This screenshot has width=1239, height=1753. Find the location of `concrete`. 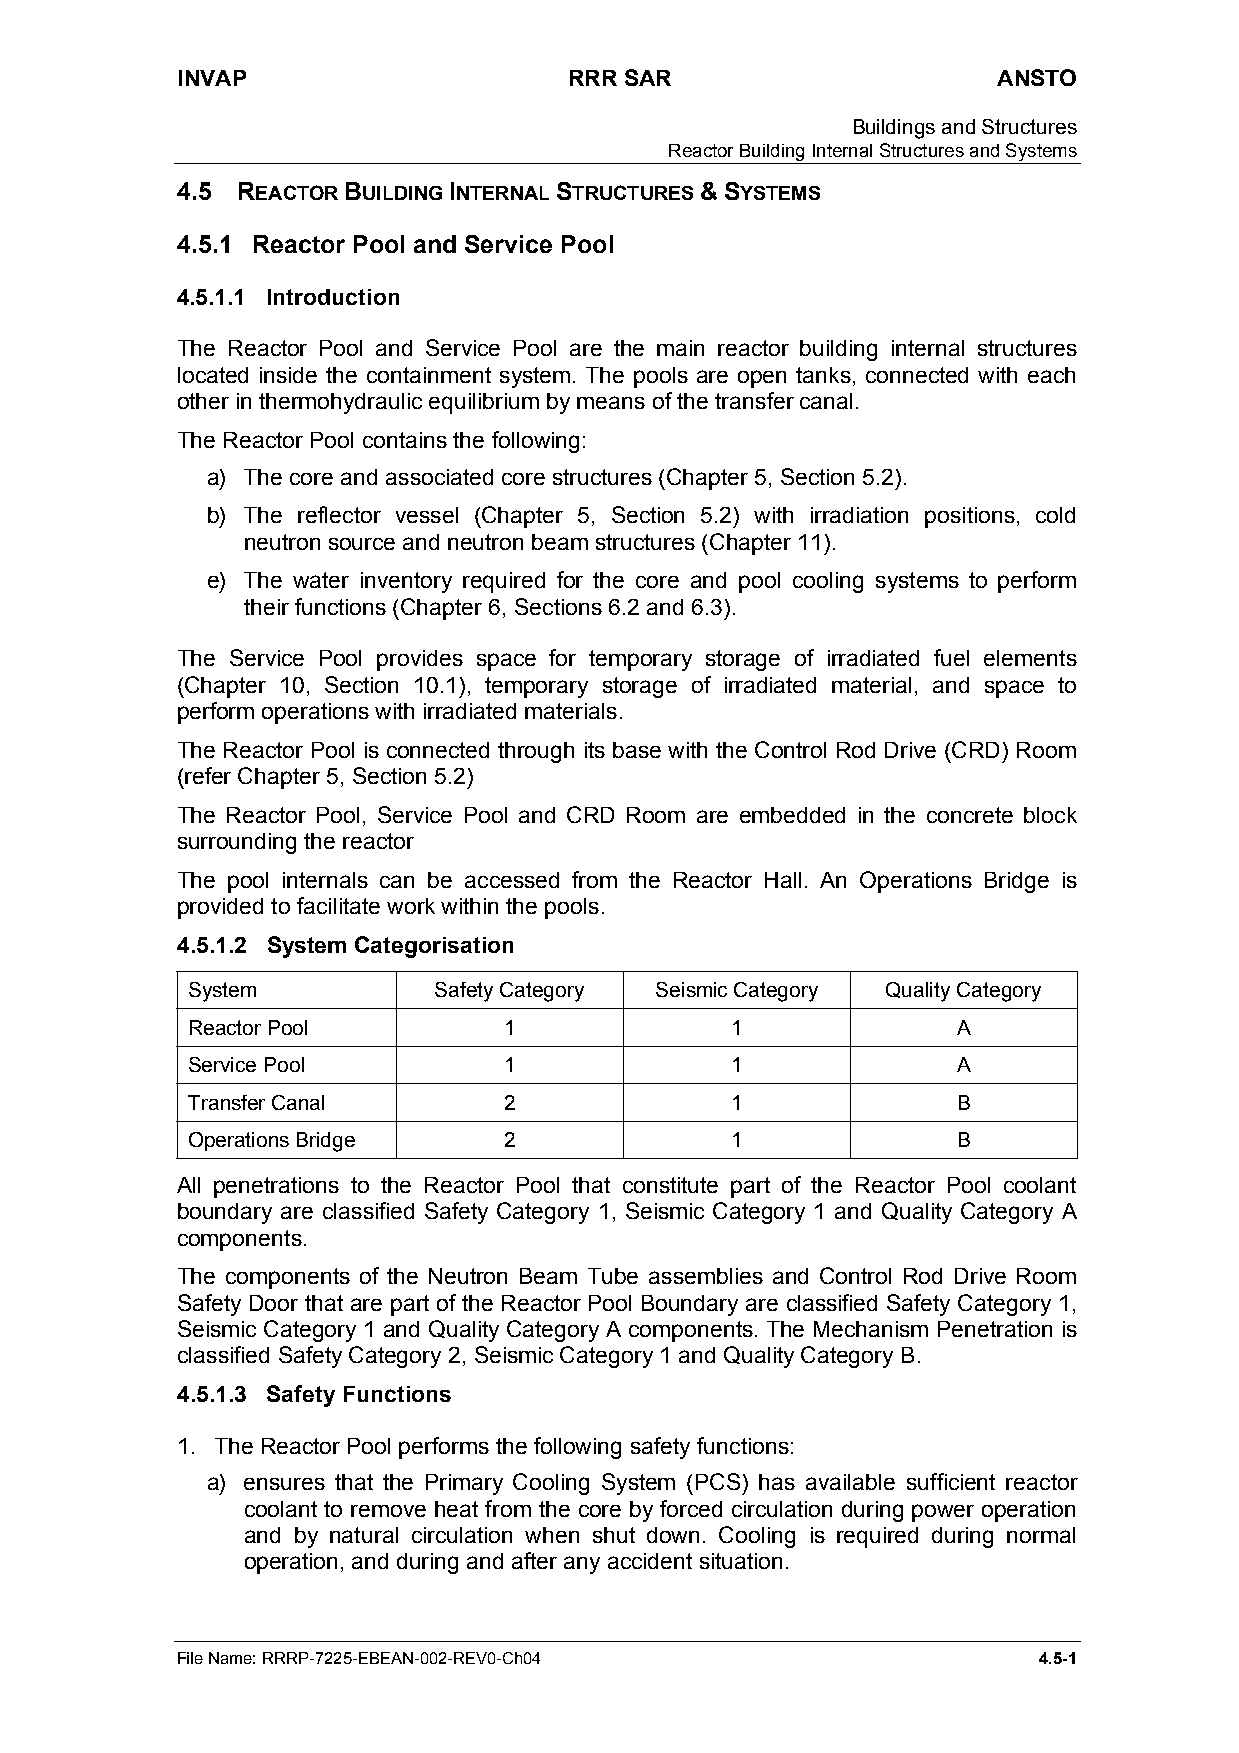

concrete is located at coordinates (970, 815).
